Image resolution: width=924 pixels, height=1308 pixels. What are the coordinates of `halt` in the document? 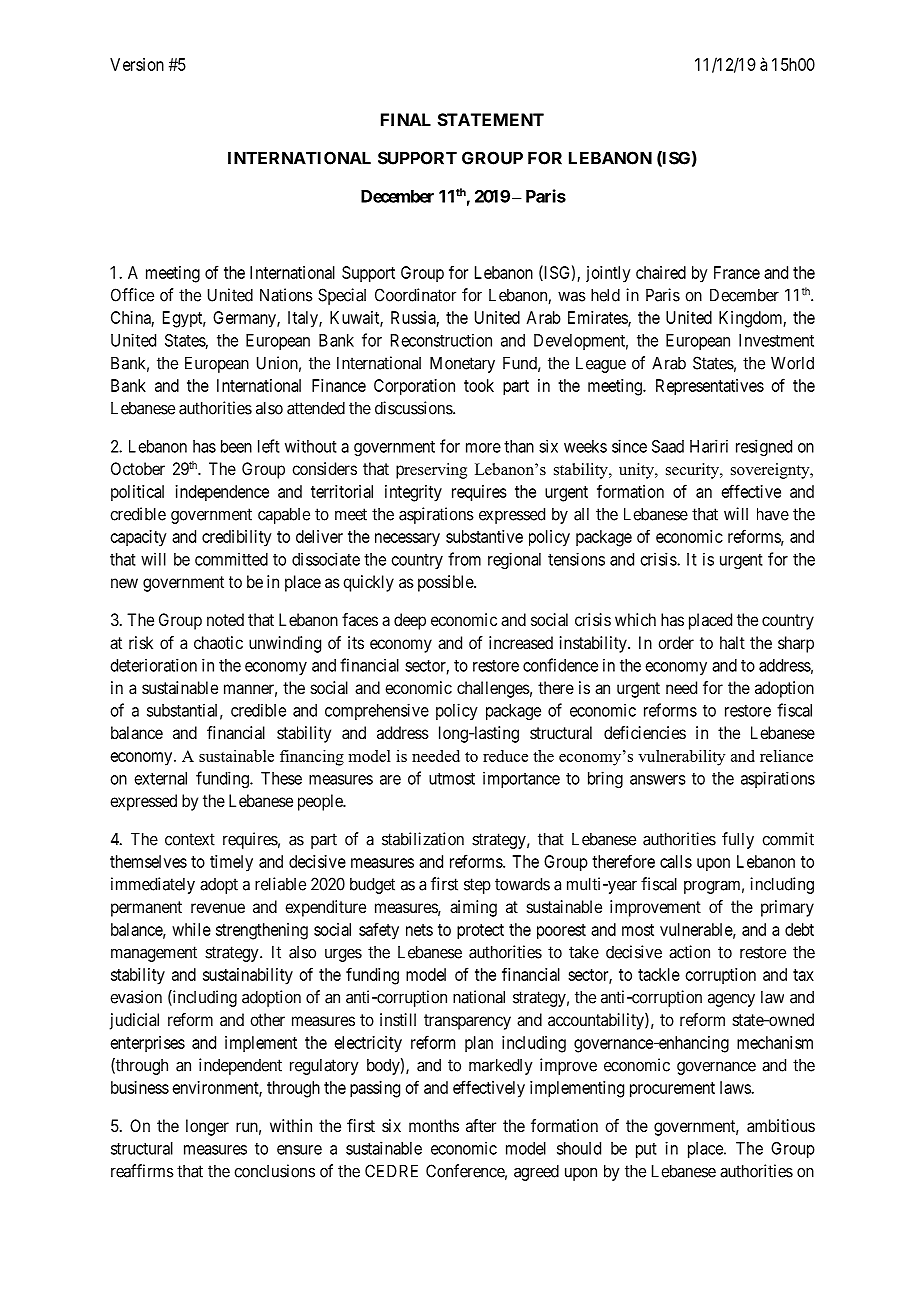 It's located at (732, 642).
